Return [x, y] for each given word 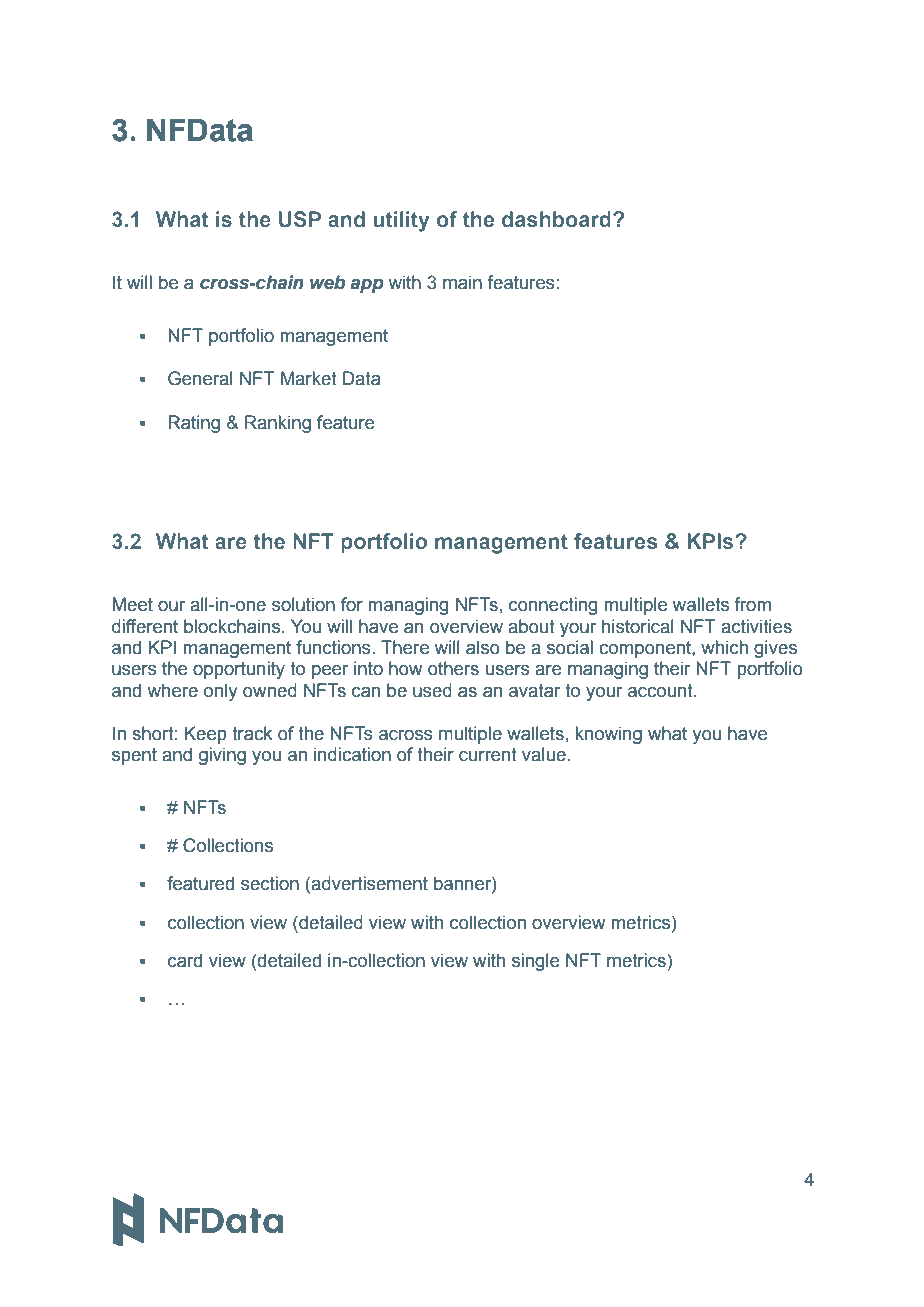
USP [300, 219]
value [544, 754]
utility [401, 221]
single [536, 962]
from [753, 604]
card [185, 960]
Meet [132, 604]
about [531, 626]
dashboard [556, 219]
